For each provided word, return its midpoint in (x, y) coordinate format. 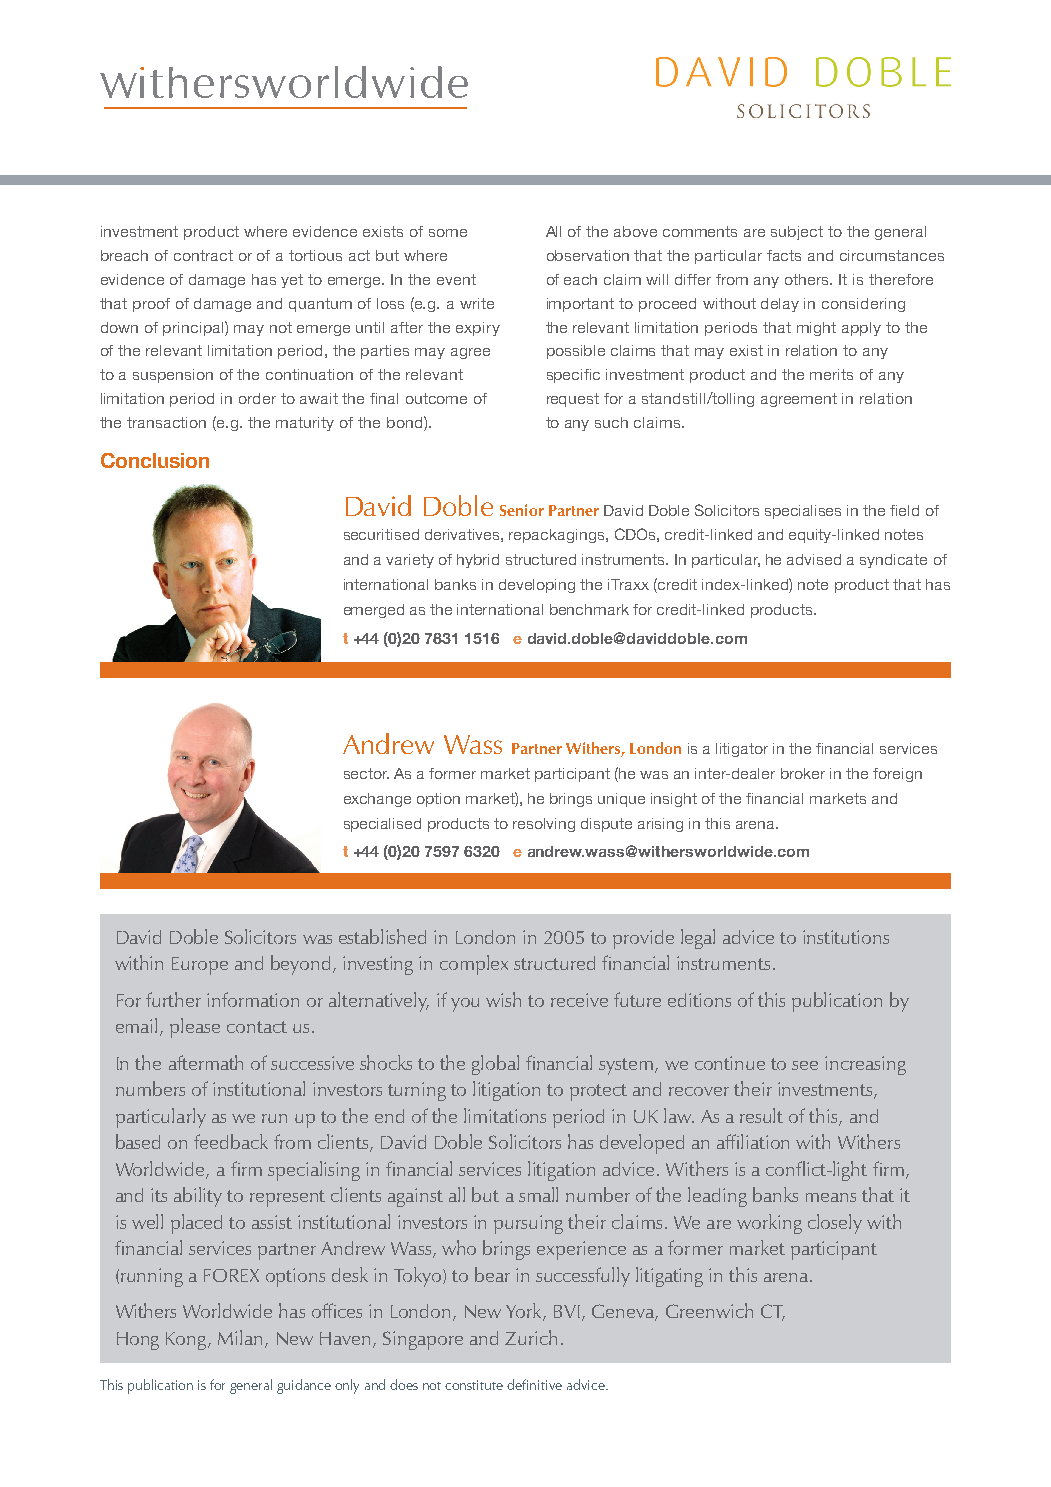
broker (803, 773)
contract (203, 255)
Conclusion (155, 460)
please (195, 1028)
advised (814, 559)
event (456, 279)
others (808, 279)
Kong (187, 1341)
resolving (544, 825)
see (805, 1065)
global (495, 1065)
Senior (522, 510)
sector (366, 773)
